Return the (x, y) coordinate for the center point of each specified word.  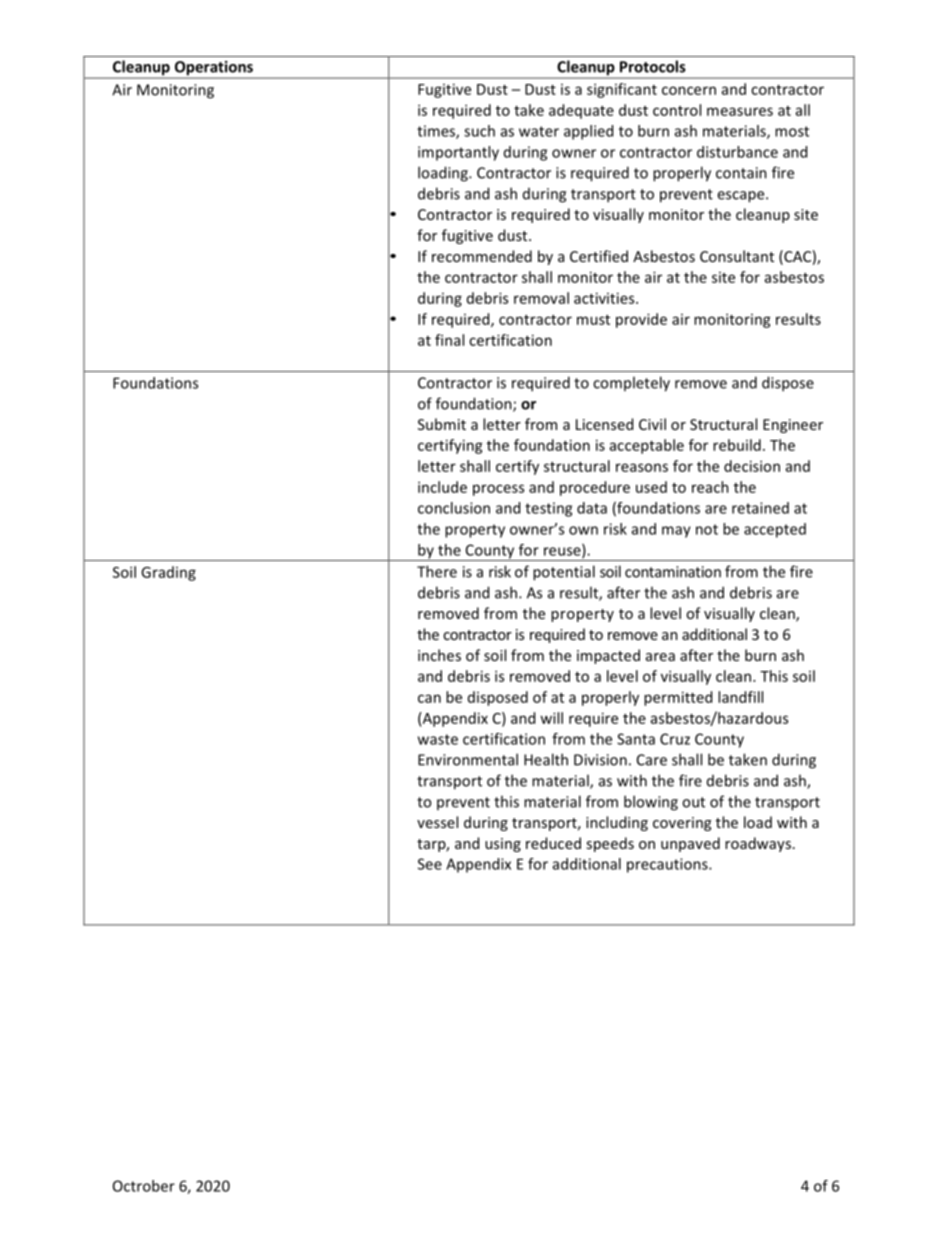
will (551, 718)
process (498, 490)
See (430, 864)
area (660, 657)
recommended (482, 256)
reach (710, 487)
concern (689, 90)
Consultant (737, 256)
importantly (458, 153)
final (449, 340)
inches (439, 655)
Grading (168, 573)
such (479, 131)
